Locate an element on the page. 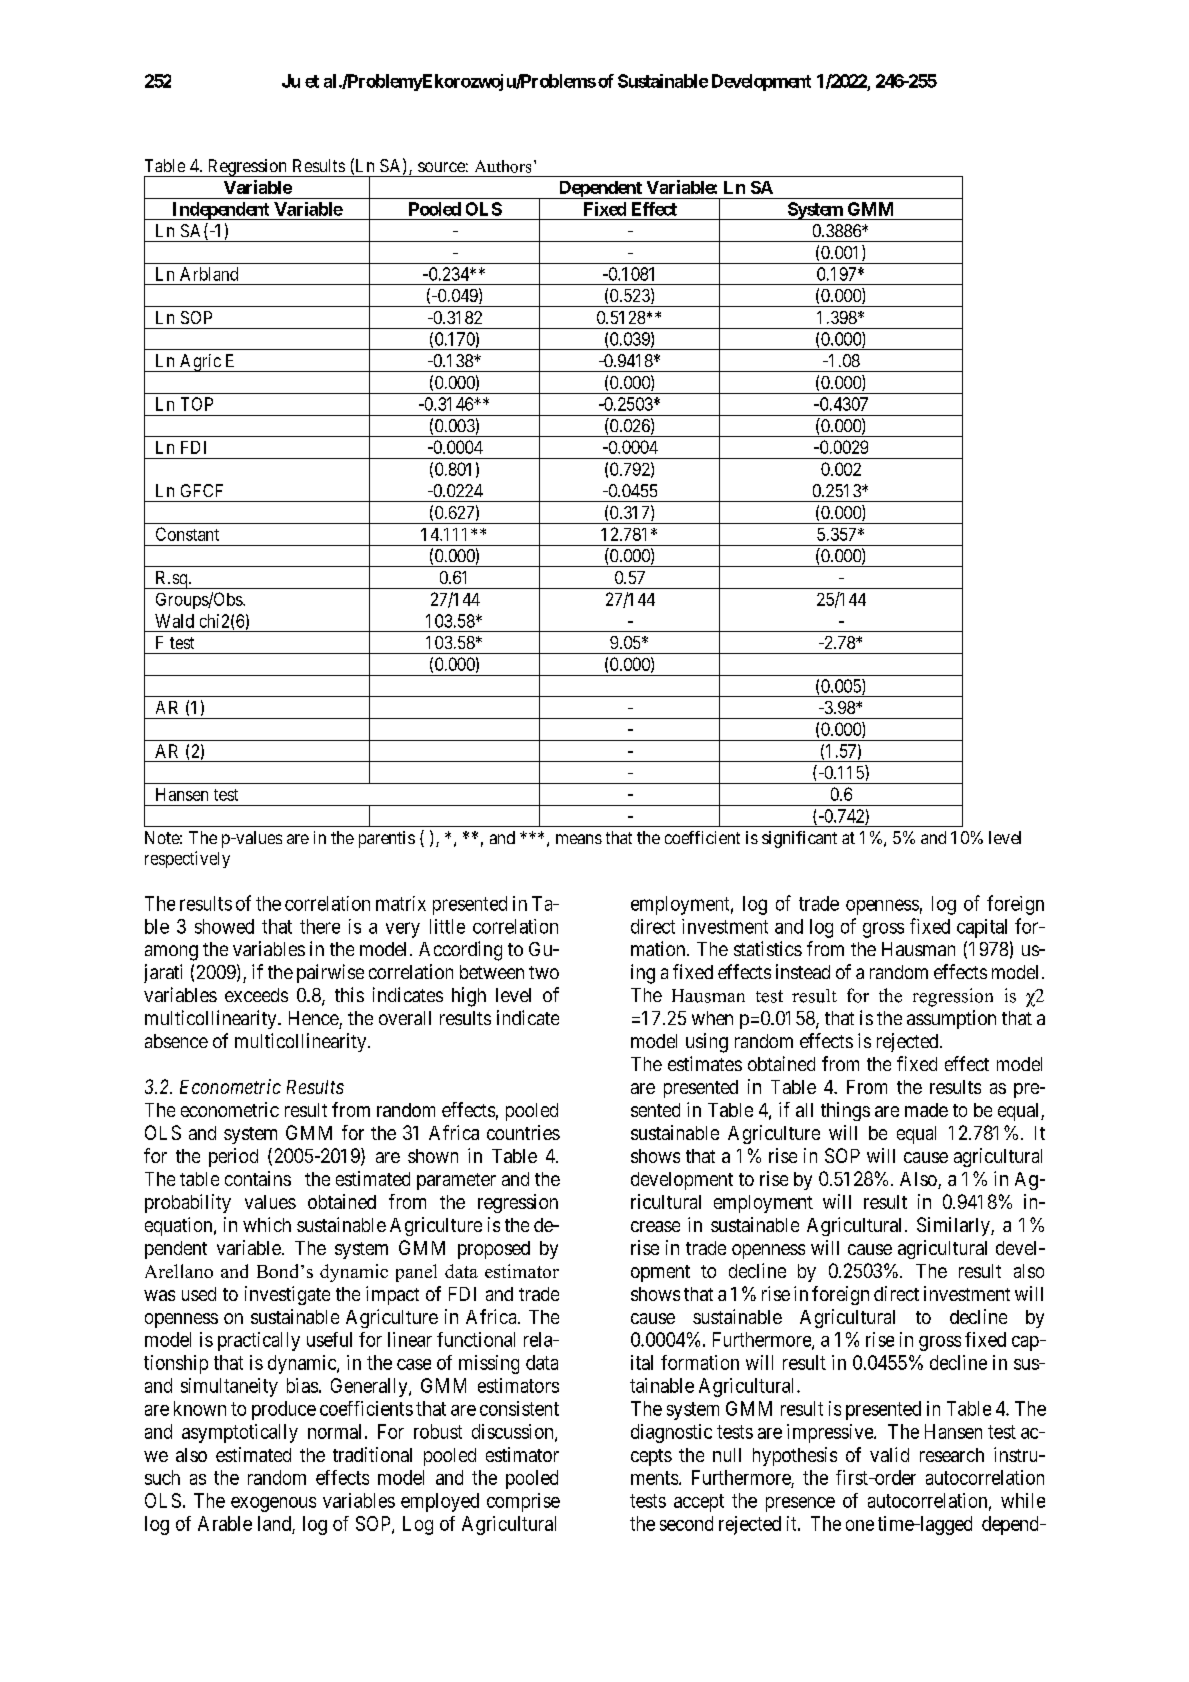  source is located at coordinates (441, 167).
